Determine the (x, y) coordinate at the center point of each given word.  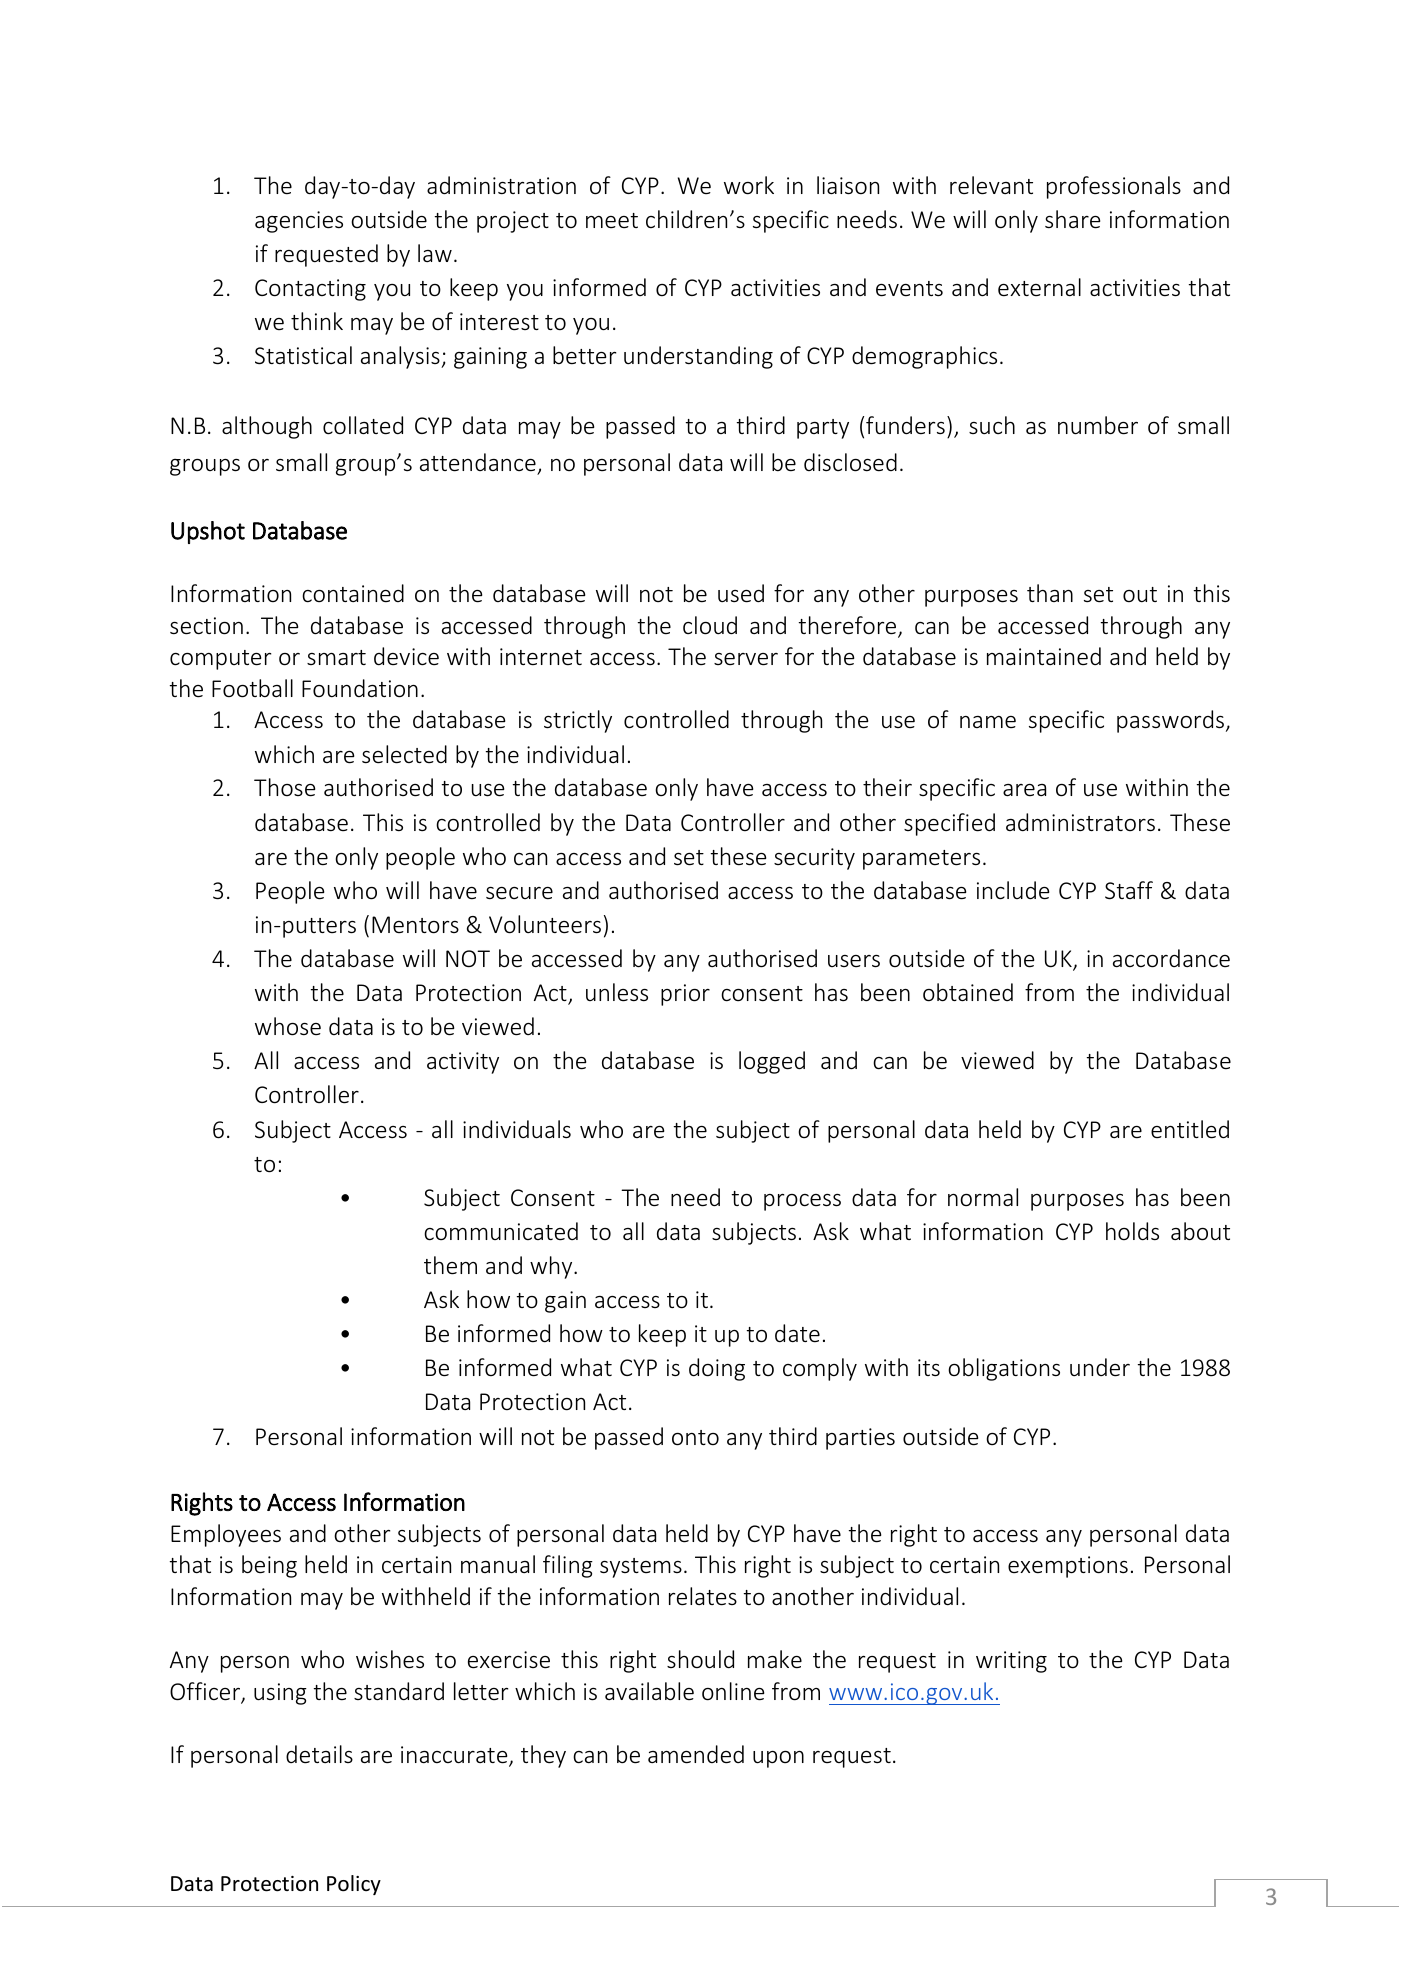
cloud (710, 625)
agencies (299, 222)
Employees (226, 1535)
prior (685, 995)
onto (695, 1438)
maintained (1044, 656)
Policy (354, 1885)
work (749, 185)
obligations (1004, 1369)
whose (288, 1026)
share (1072, 219)
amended (696, 1754)
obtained (968, 992)
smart (336, 657)
